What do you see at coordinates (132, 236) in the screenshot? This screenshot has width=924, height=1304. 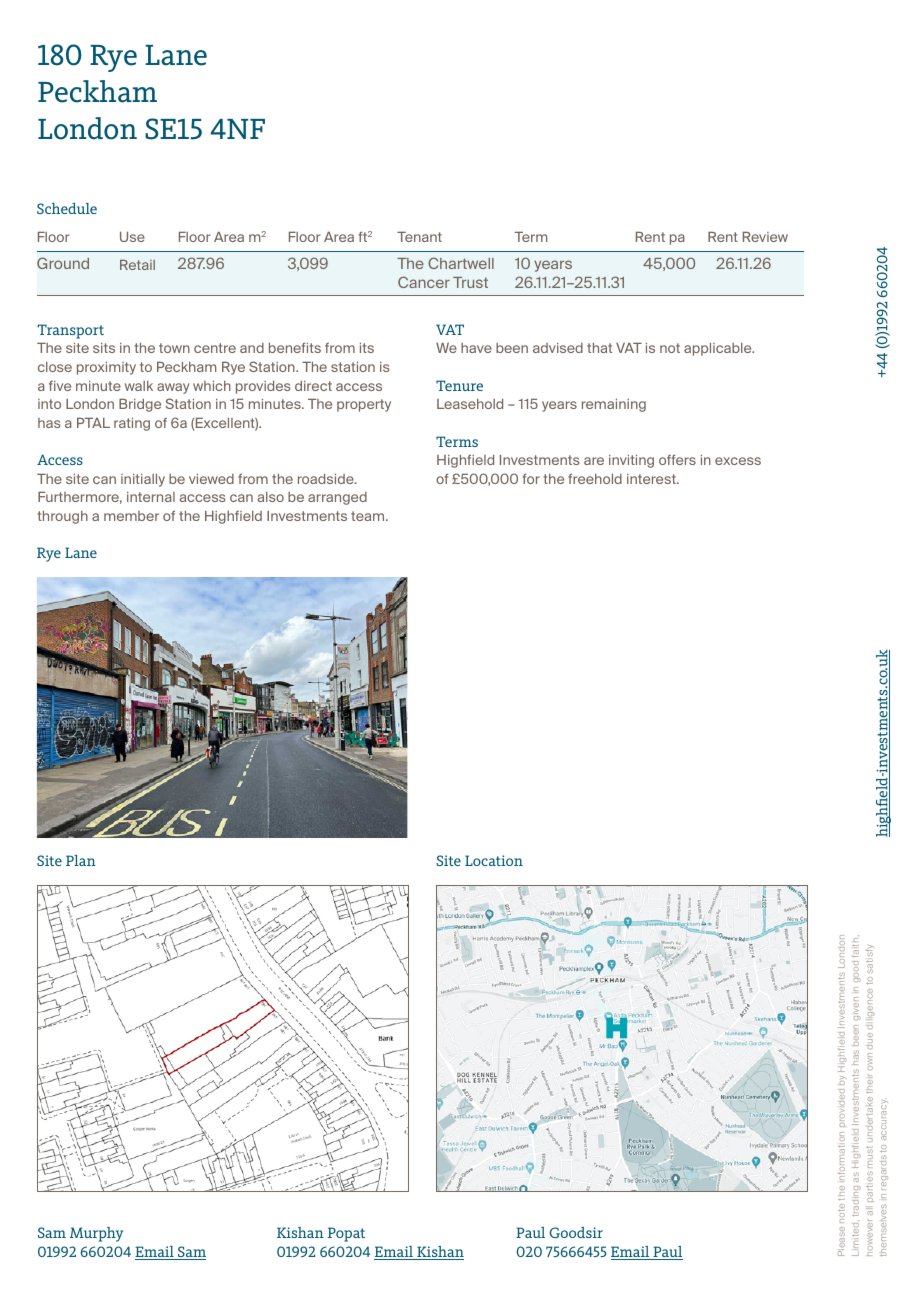 I see `Use` at bounding box center [132, 236].
